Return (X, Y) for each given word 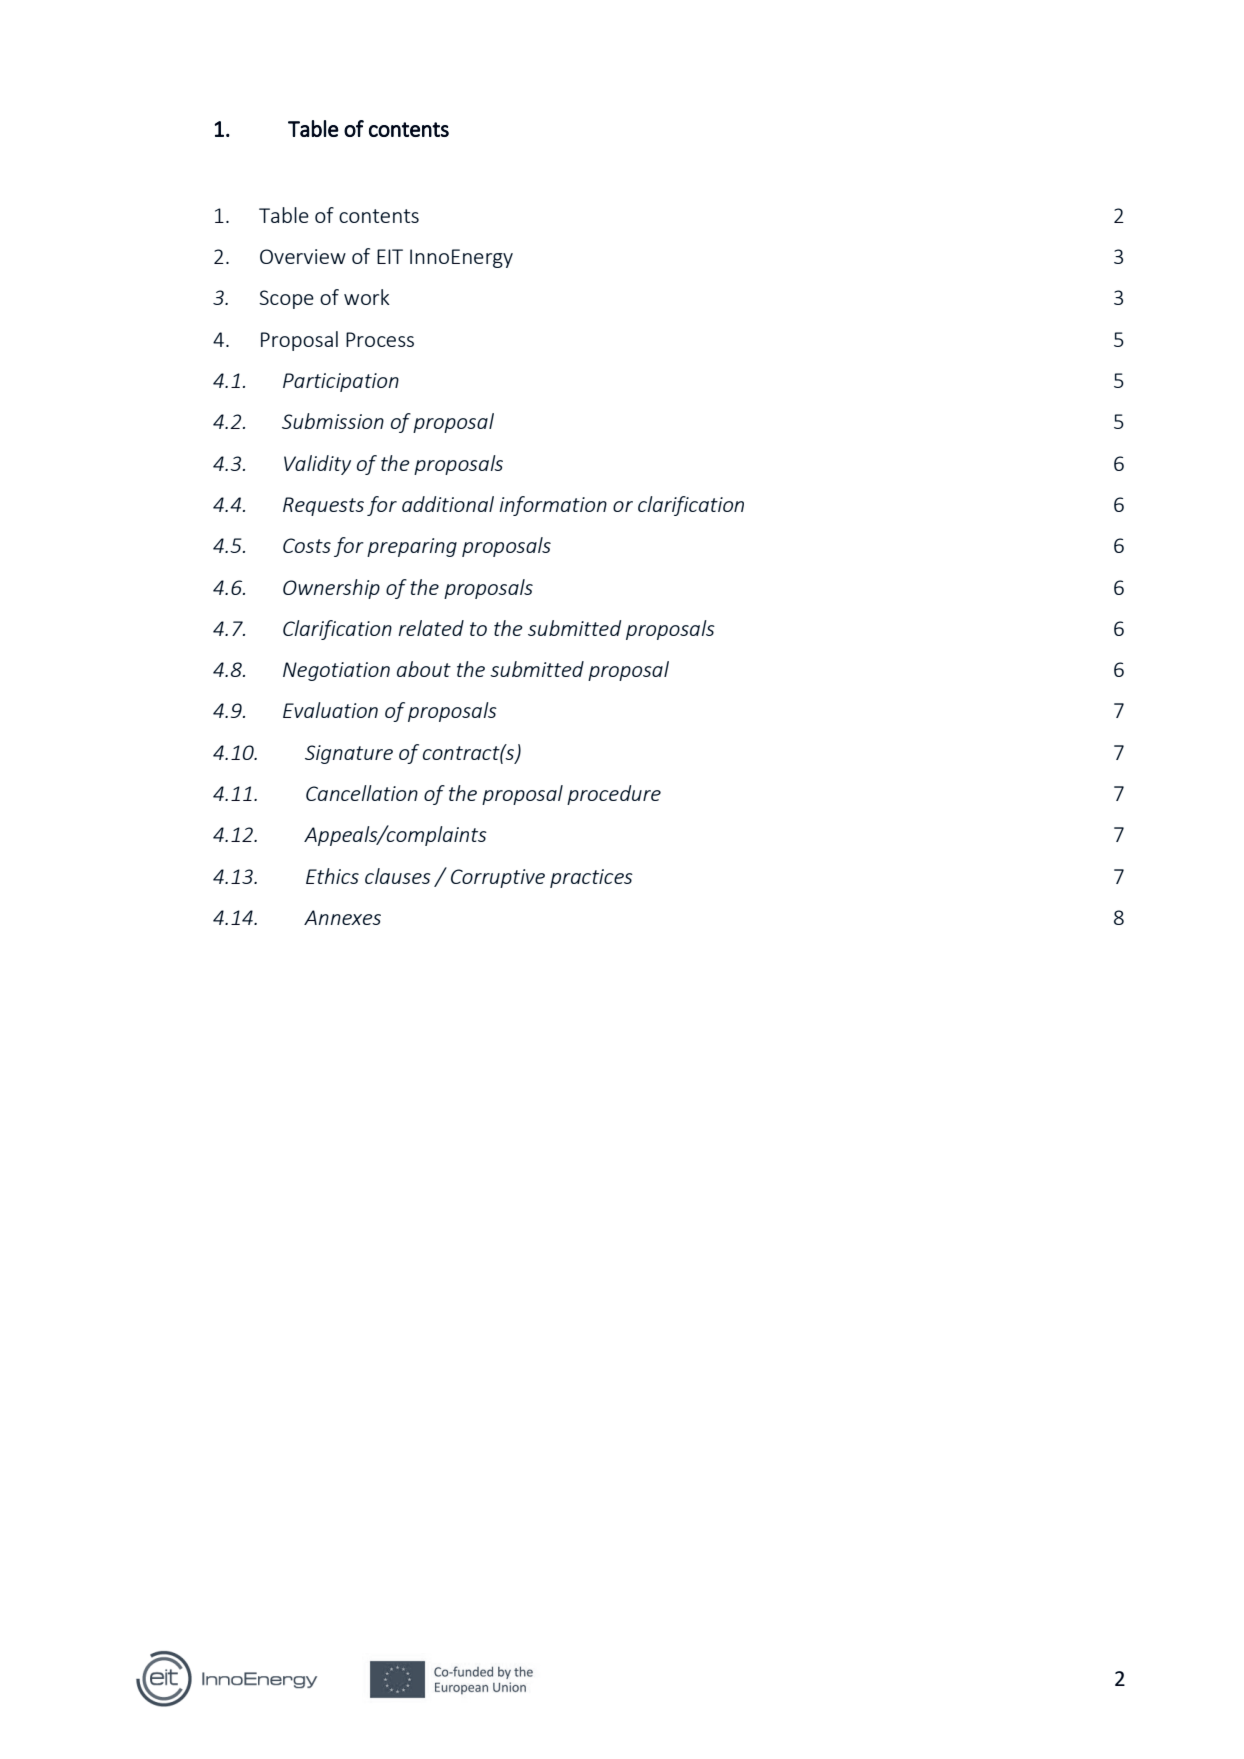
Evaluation (330, 710)
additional (448, 504)
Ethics (332, 876)
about (424, 669)
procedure (614, 795)
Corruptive (498, 878)
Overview (303, 256)
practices (591, 878)
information (553, 506)
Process (380, 339)
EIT (390, 256)
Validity (317, 465)
